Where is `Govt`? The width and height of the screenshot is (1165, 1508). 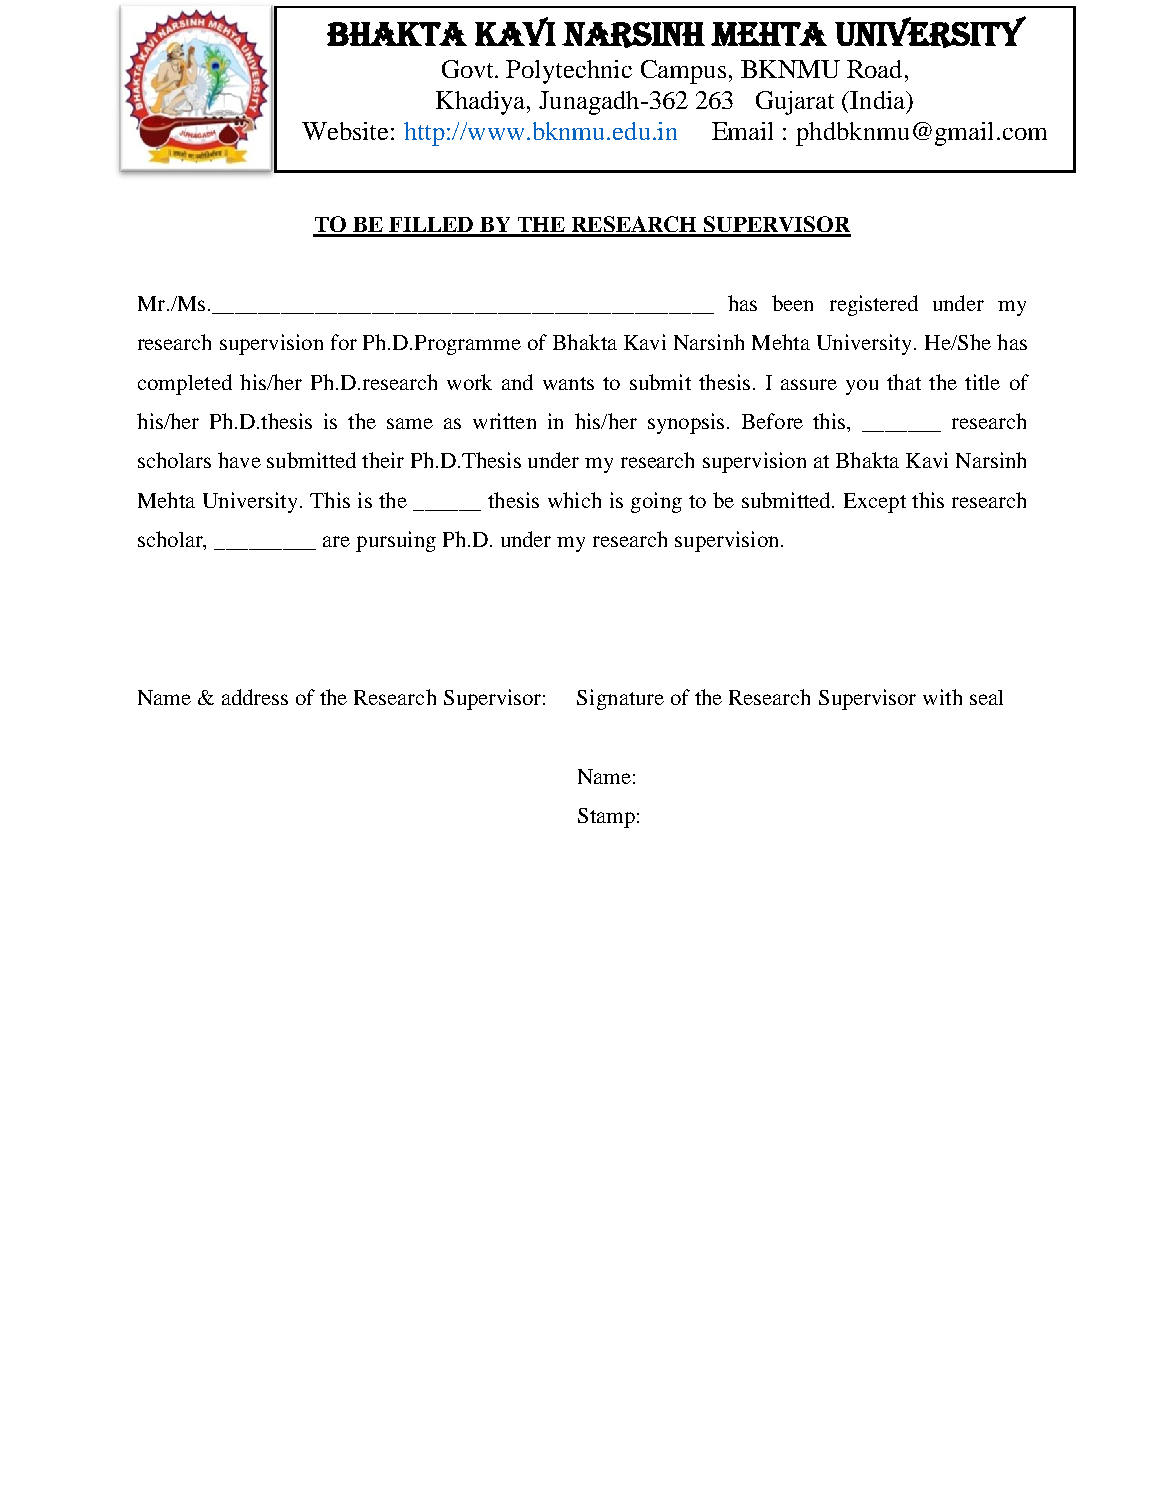
Govt is located at coordinates (469, 69).
